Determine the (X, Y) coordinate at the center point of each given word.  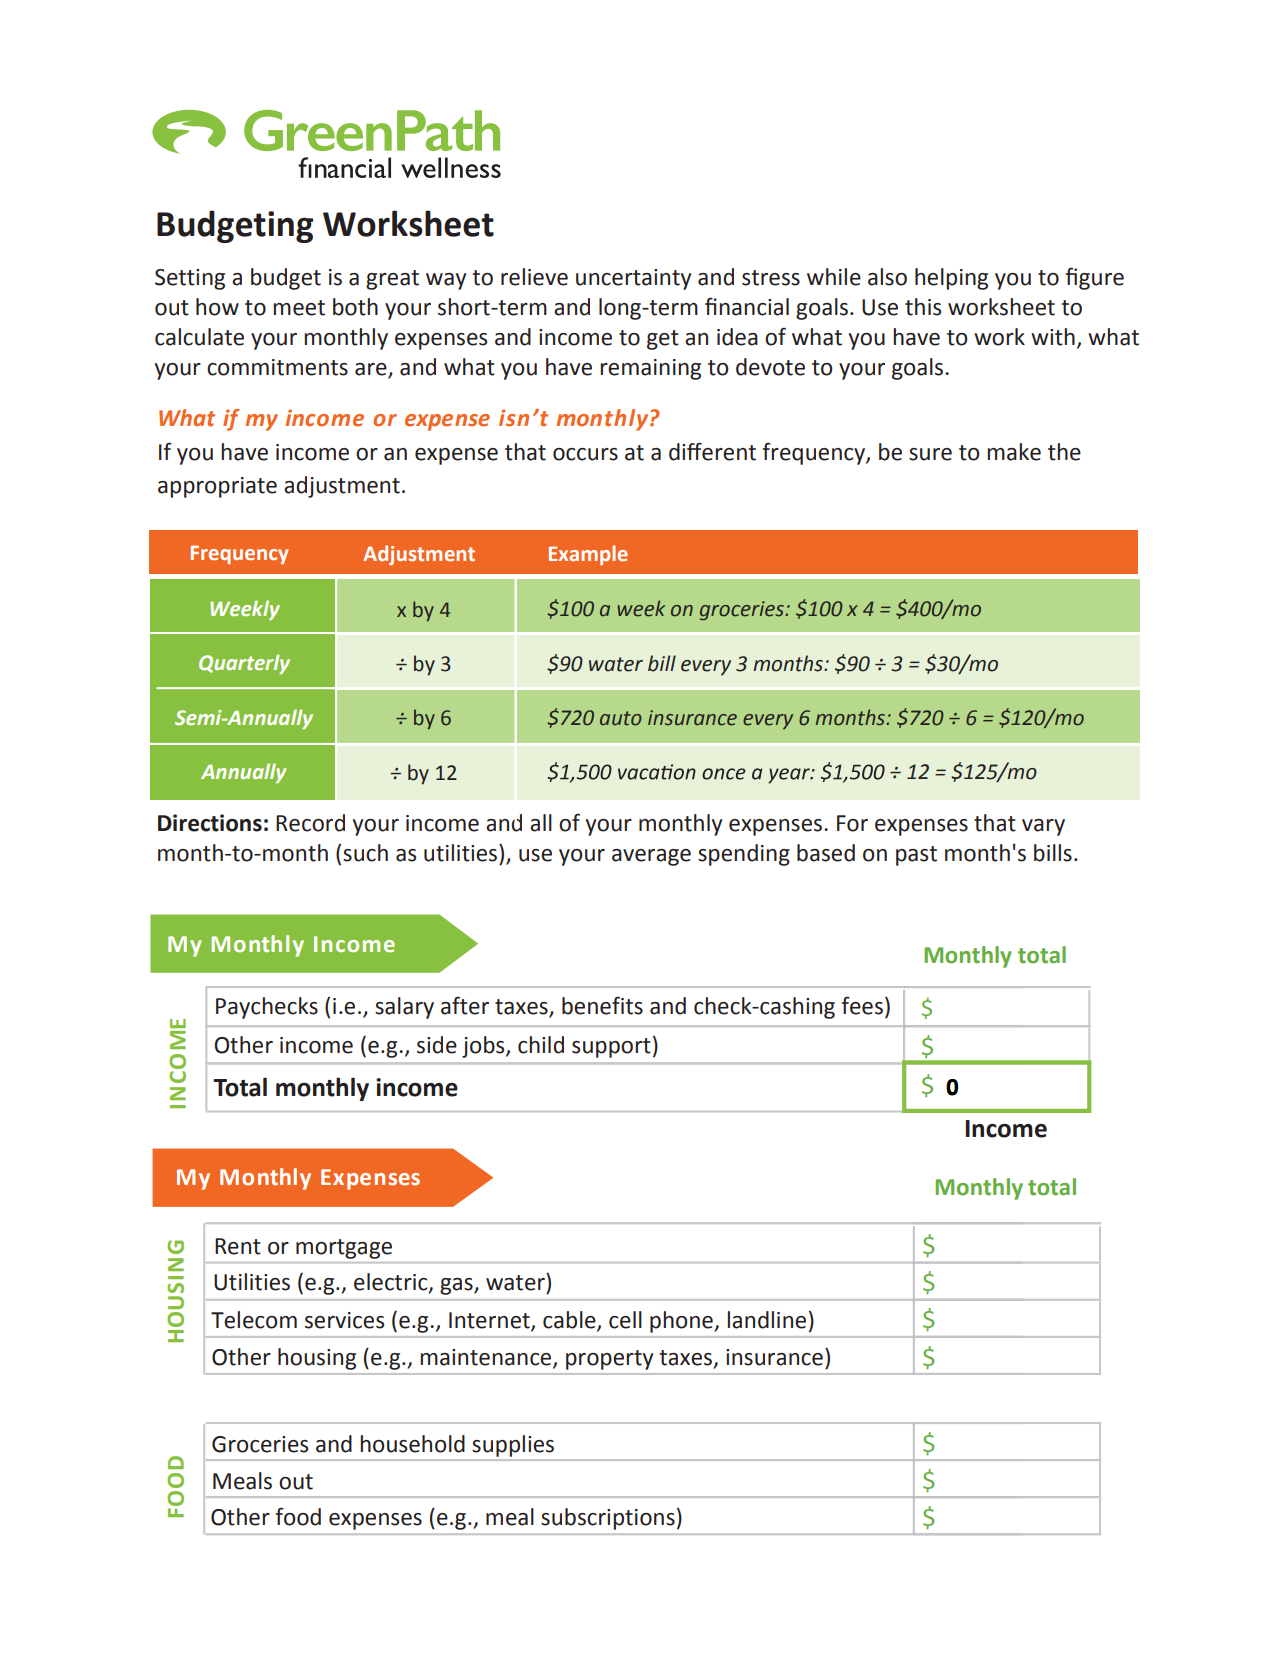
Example (588, 555)
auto (621, 718)
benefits (602, 1005)
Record (310, 823)
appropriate (217, 487)
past (916, 856)
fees (862, 1005)
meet (299, 308)
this (923, 307)
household (412, 1444)
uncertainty (633, 279)
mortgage (344, 1249)
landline (766, 1320)
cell (625, 1320)
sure (930, 454)
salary (404, 1008)
